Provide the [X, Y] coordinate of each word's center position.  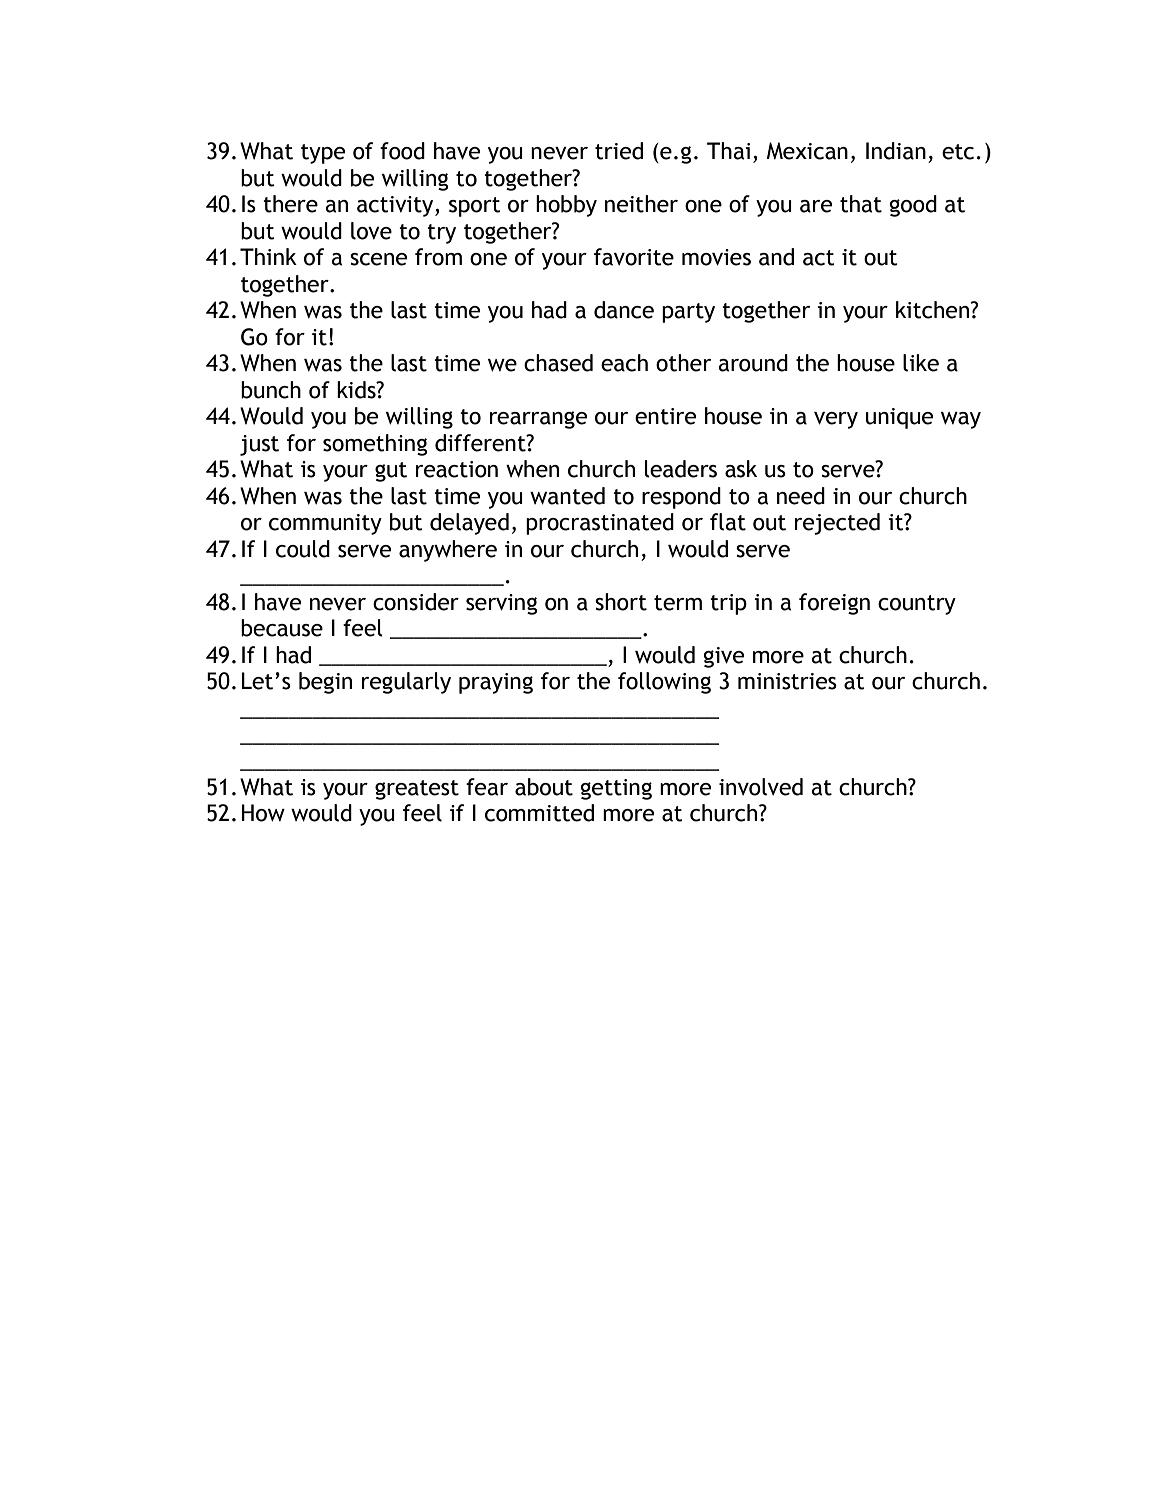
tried [619, 151]
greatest [417, 790]
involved [761, 787]
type [323, 154]
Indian [896, 151]
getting [616, 789]
